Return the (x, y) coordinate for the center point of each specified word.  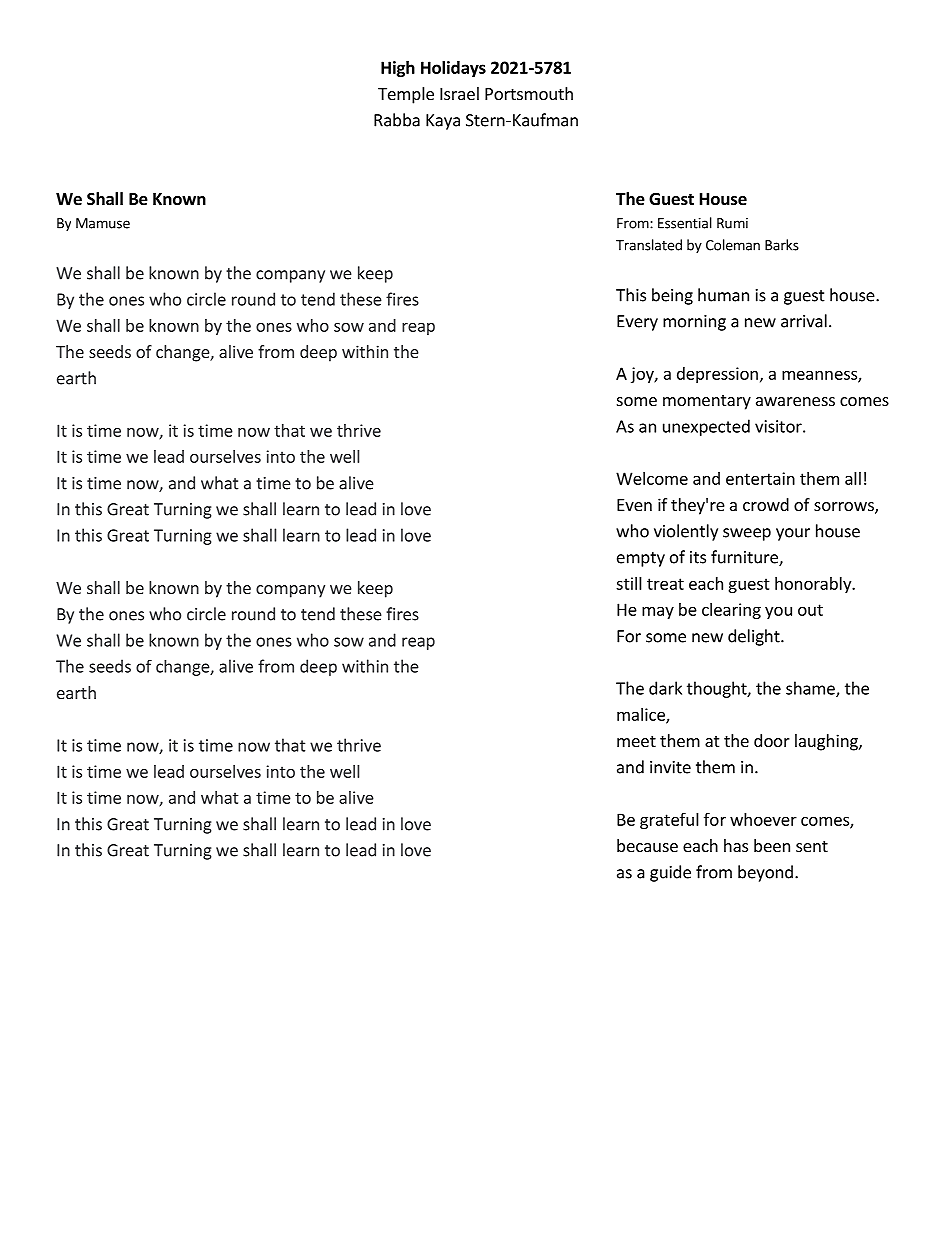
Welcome (652, 478)
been (772, 845)
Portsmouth (529, 93)
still (629, 583)
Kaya (443, 122)
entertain (760, 478)
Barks (782, 245)
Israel (459, 93)
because (647, 845)
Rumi (732, 223)
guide (670, 873)
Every (637, 323)
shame (811, 689)
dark (665, 688)
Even (634, 505)
